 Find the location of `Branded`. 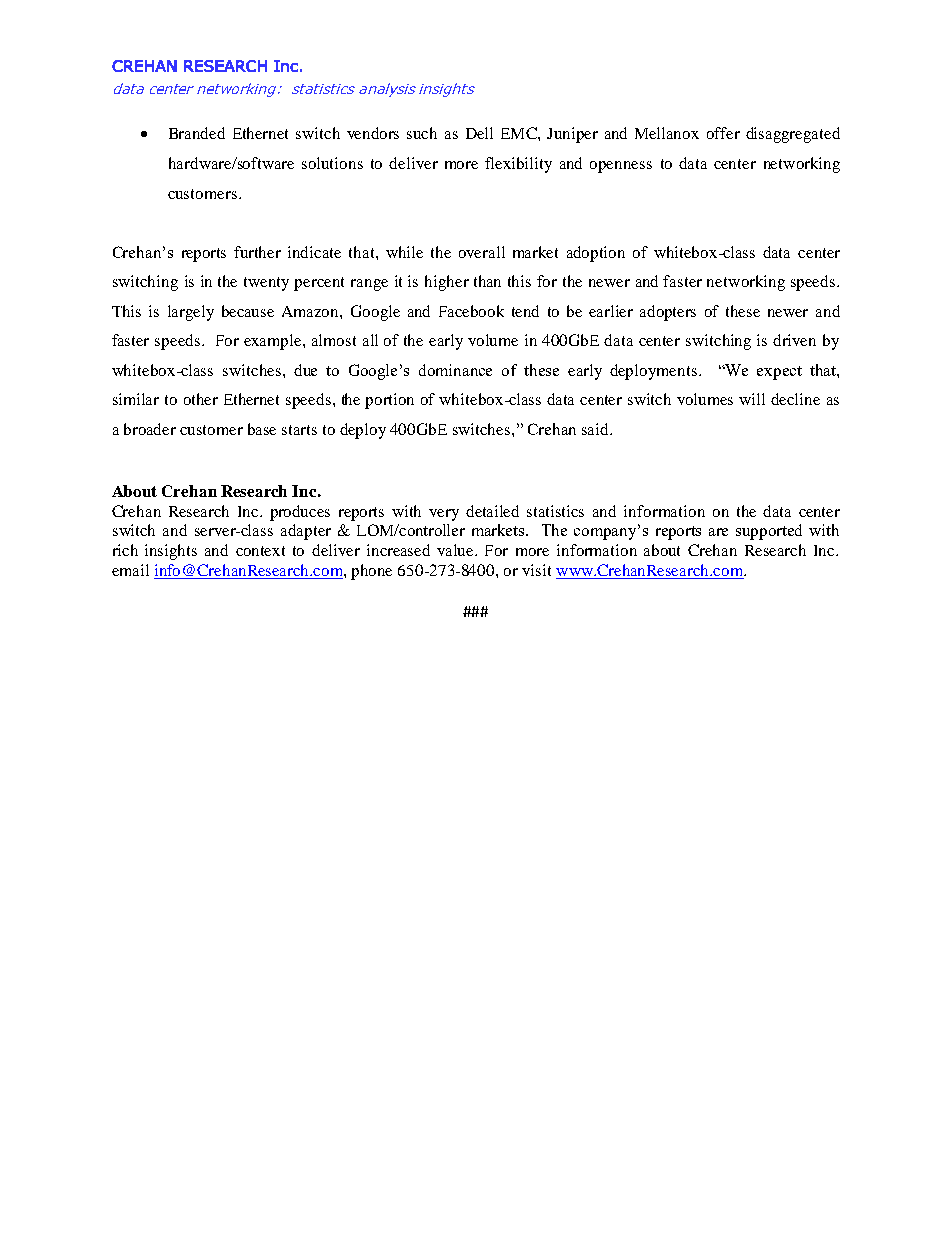

Branded is located at coordinates (197, 133).
